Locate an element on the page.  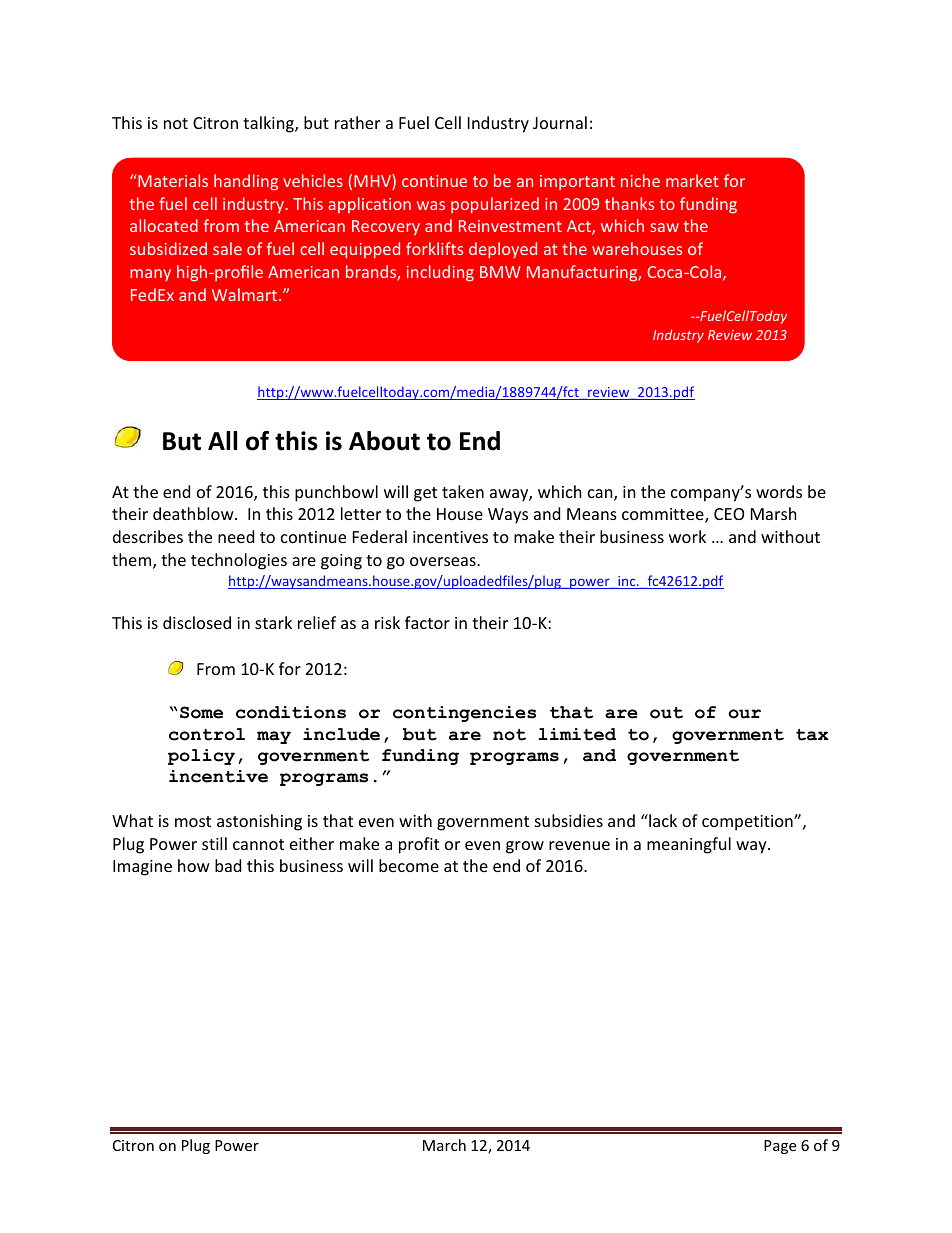
most is located at coordinates (193, 821).
